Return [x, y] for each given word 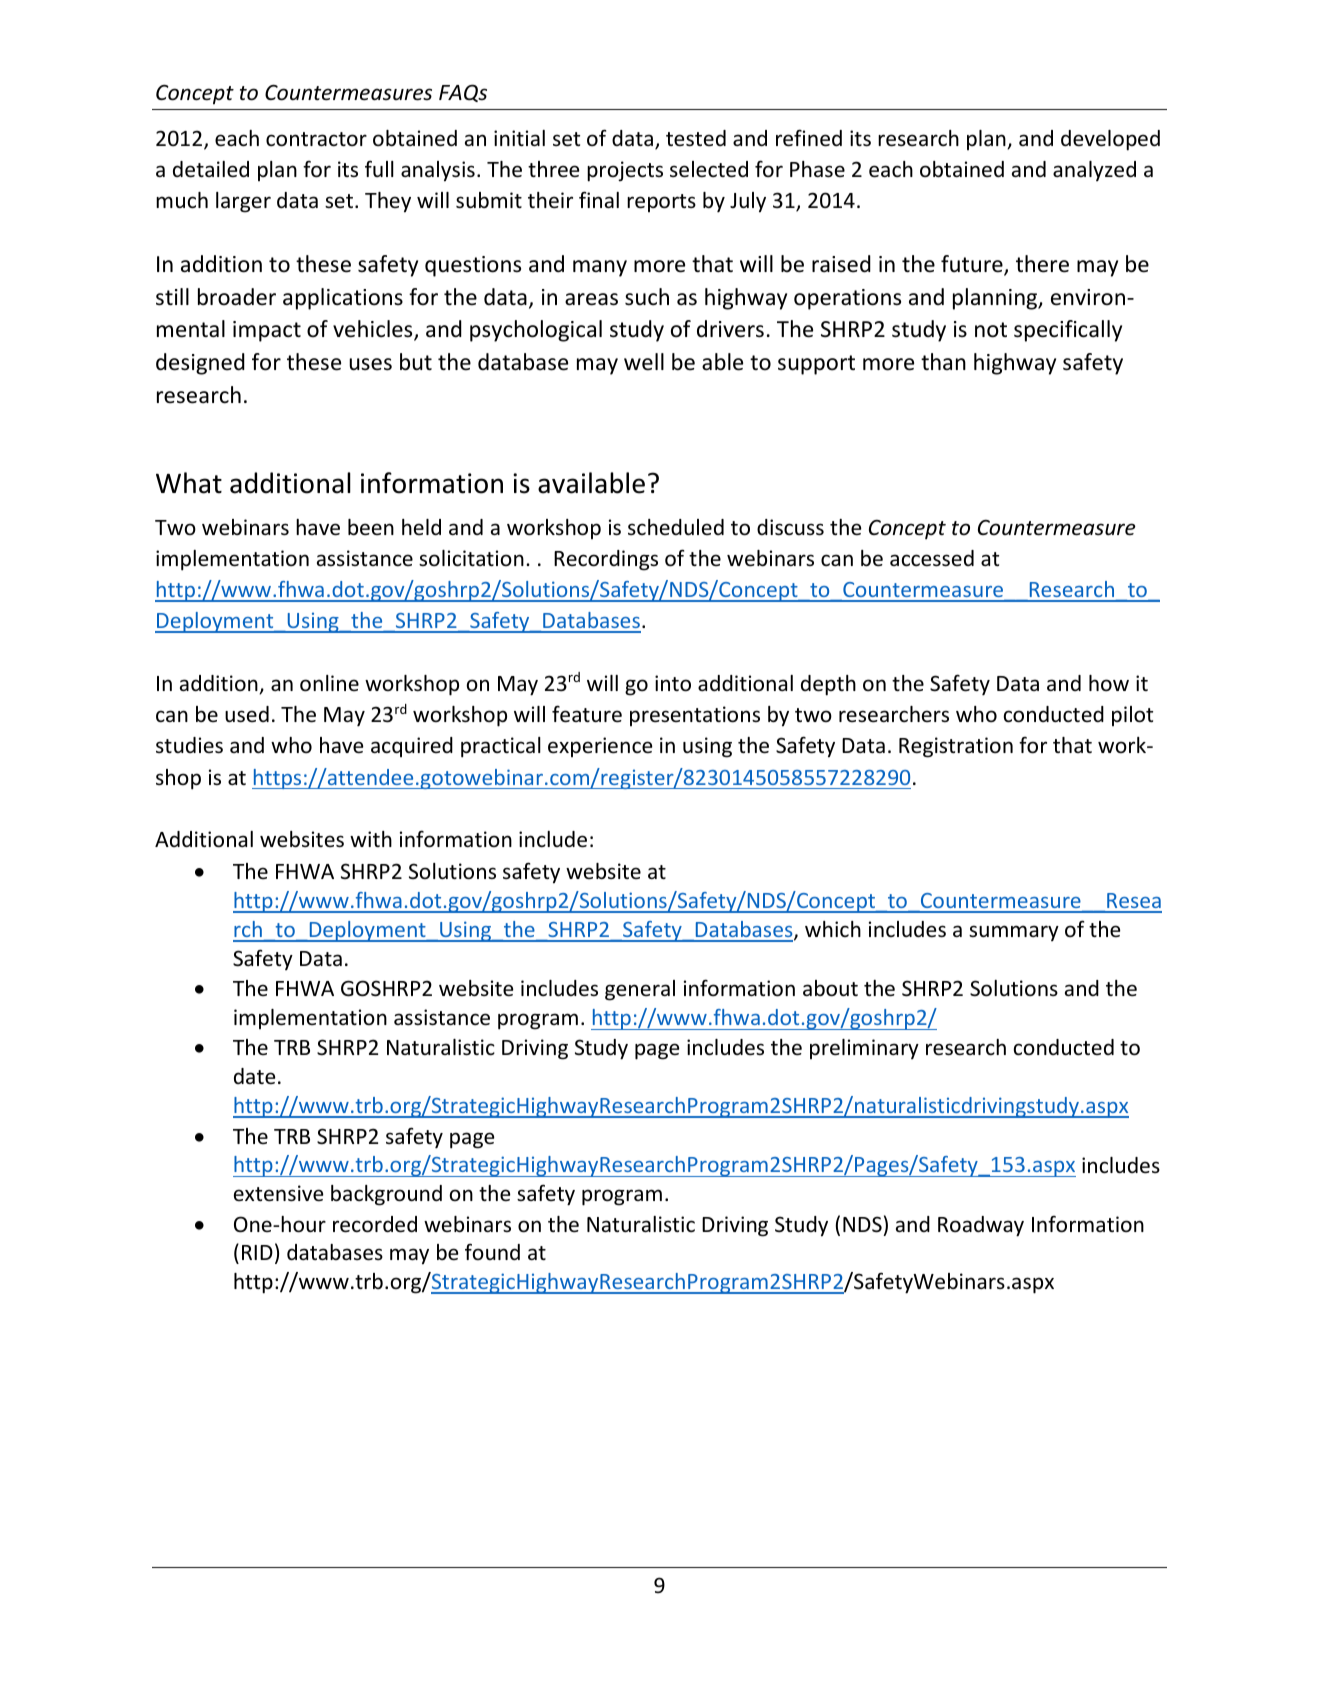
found [492, 1251]
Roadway [981, 1226]
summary [1014, 933]
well [644, 362]
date [254, 1076]
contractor [316, 139]
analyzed [1094, 171]
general [640, 990]
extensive [278, 1193]
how [1109, 683]
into [673, 683]
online [329, 683]
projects [625, 171]
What [189, 483]
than [943, 361]
